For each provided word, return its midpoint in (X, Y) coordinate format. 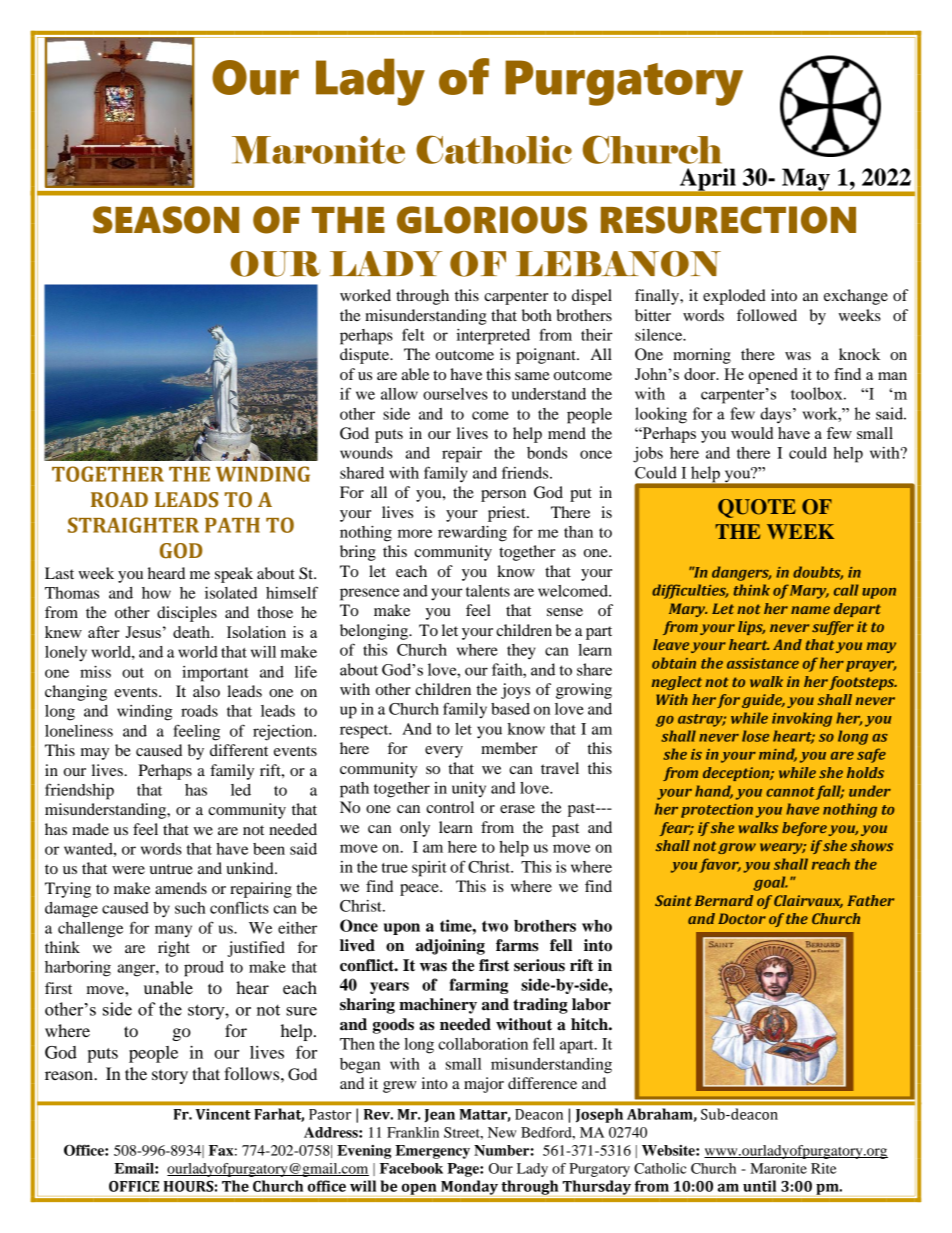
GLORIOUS (492, 220)
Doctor (742, 918)
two (495, 926)
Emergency (432, 1152)
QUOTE (757, 508)
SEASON (166, 220)
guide (763, 701)
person (503, 496)
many (173, 931)
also (206, 691)
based (510, 709)
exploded (734, 297)
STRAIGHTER (133, 525)
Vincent (223, 1114)
